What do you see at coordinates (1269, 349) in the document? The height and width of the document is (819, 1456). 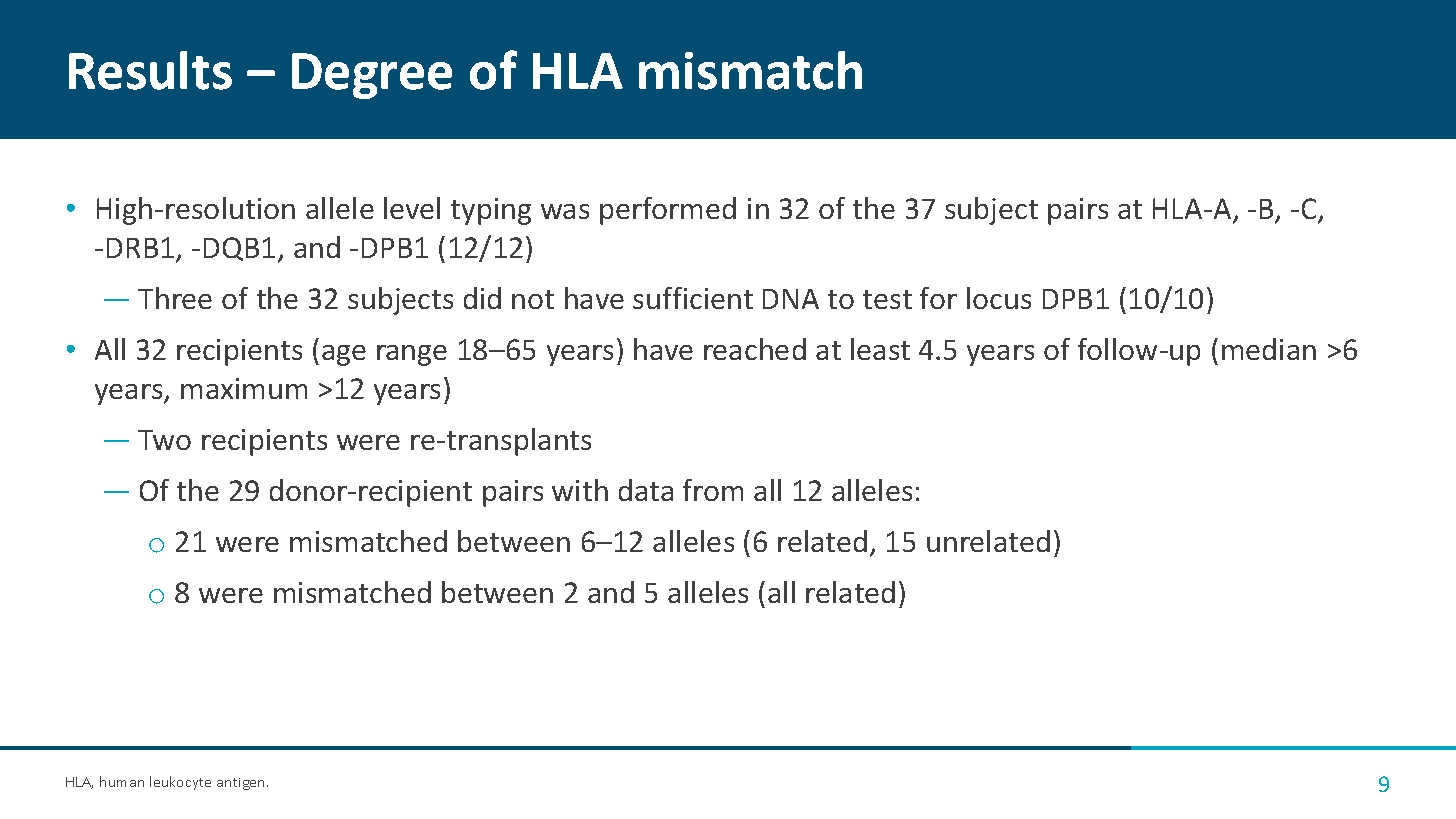 I see `median` at bounding box center [1269, 349].
